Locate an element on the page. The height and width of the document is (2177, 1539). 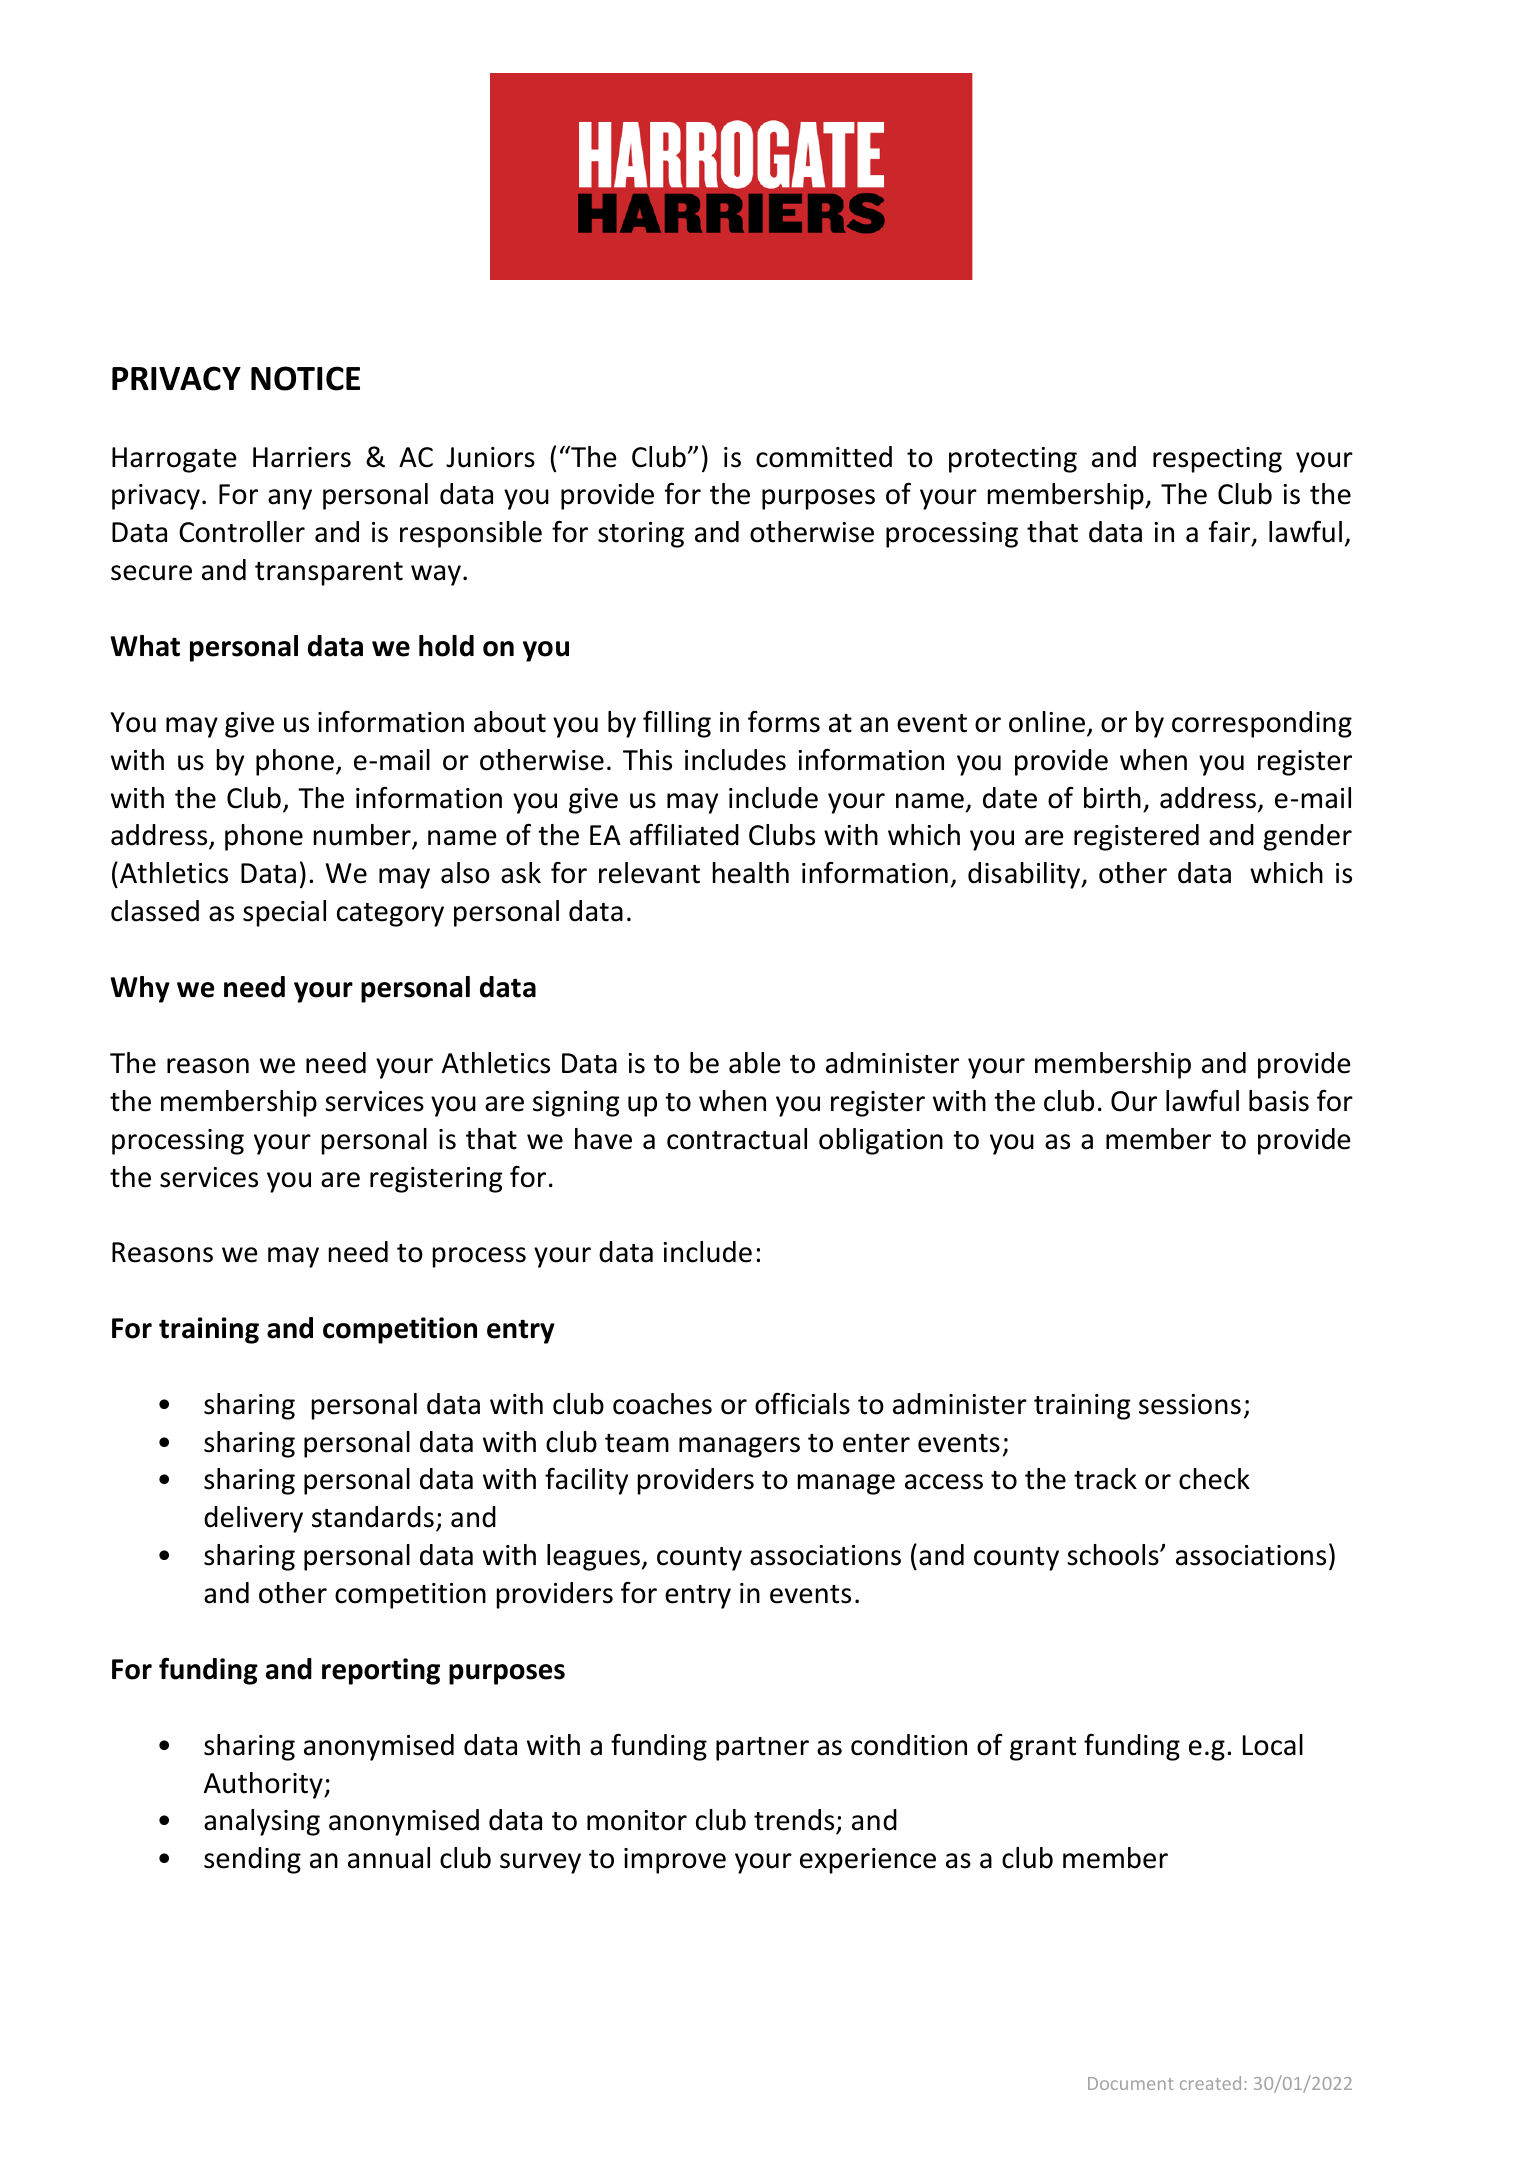
birth is located at coordinates (1112, 798).
